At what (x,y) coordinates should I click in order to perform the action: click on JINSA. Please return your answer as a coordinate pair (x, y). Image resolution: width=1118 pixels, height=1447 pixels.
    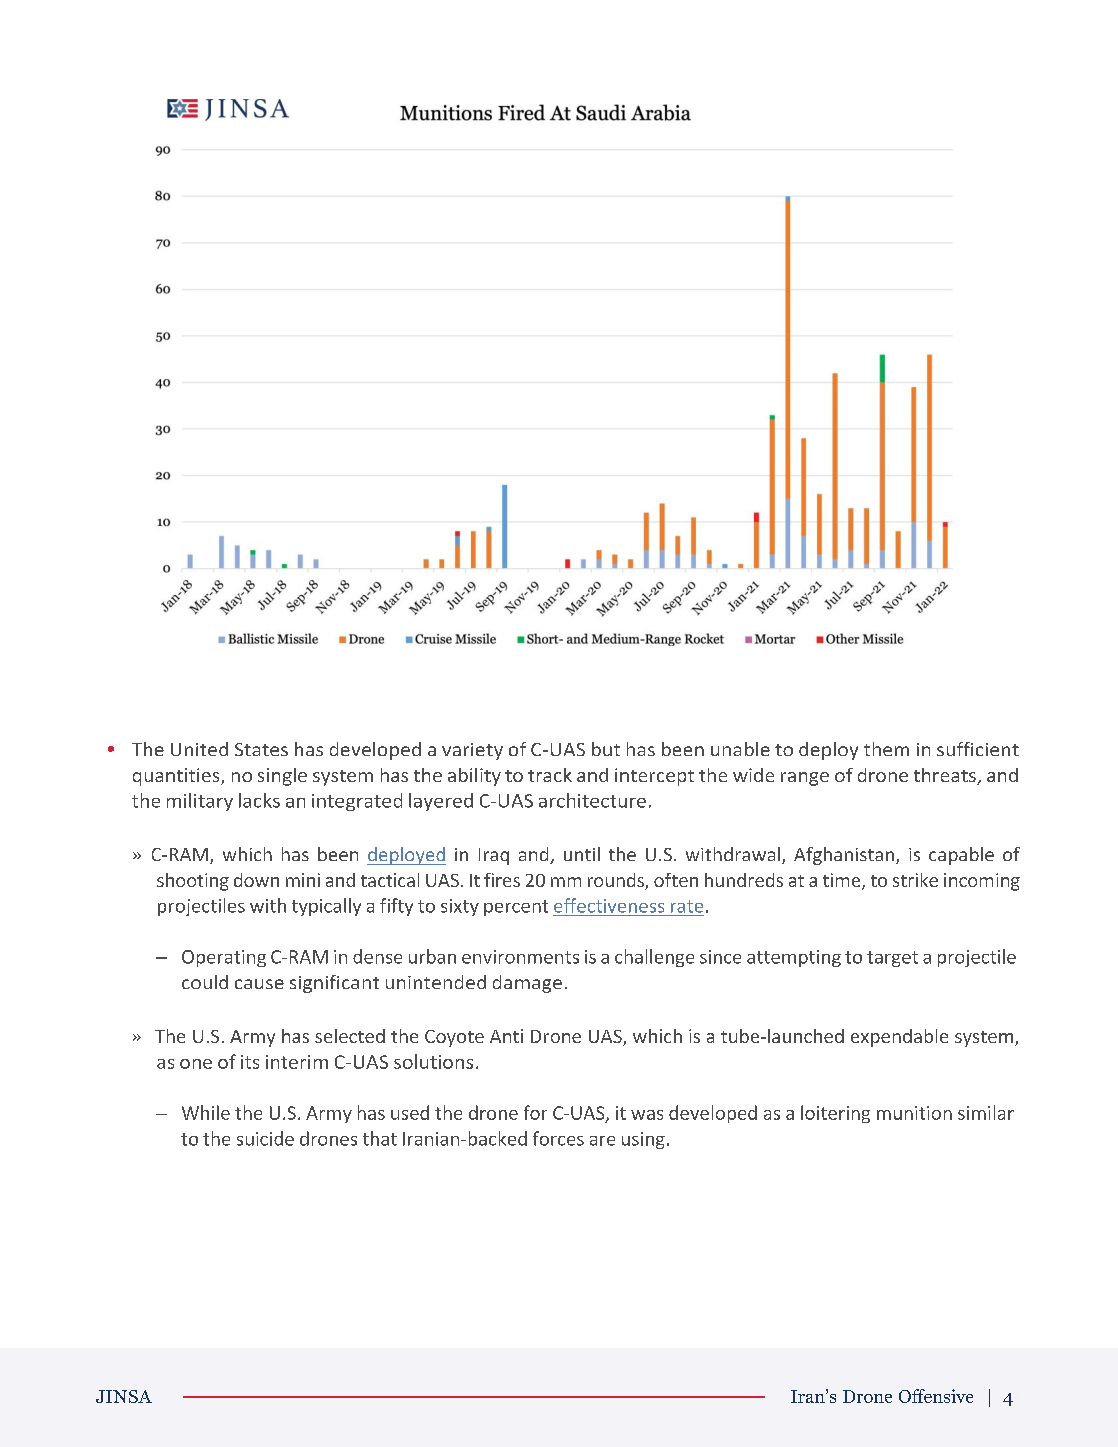
    Looking at the image, I should click on (124, 1396).
